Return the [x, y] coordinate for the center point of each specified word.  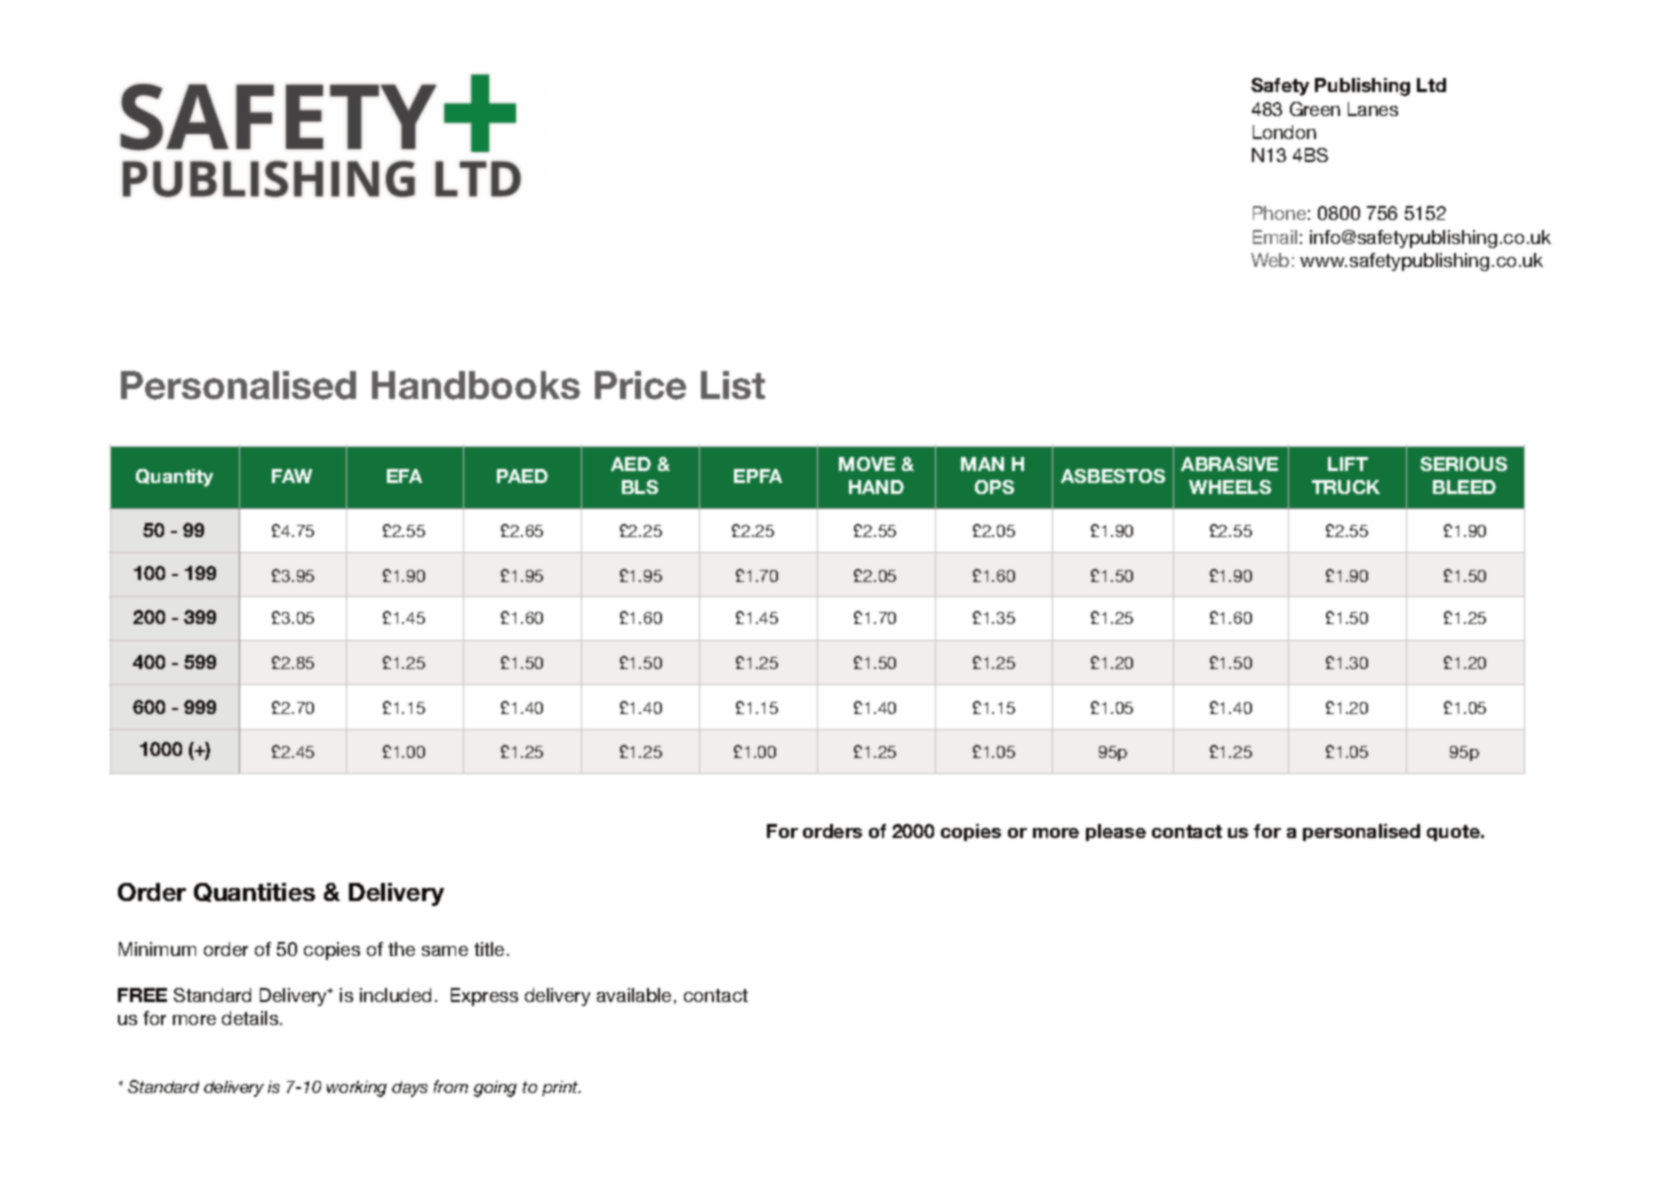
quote [1454, 833]
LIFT [1348, 464]
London [1284, 132]
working [357, 1089]
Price [640, 385]
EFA [404, 476]
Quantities [254, 892]
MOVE [867, 464]
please [1116, 832]
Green [1315, 109]
